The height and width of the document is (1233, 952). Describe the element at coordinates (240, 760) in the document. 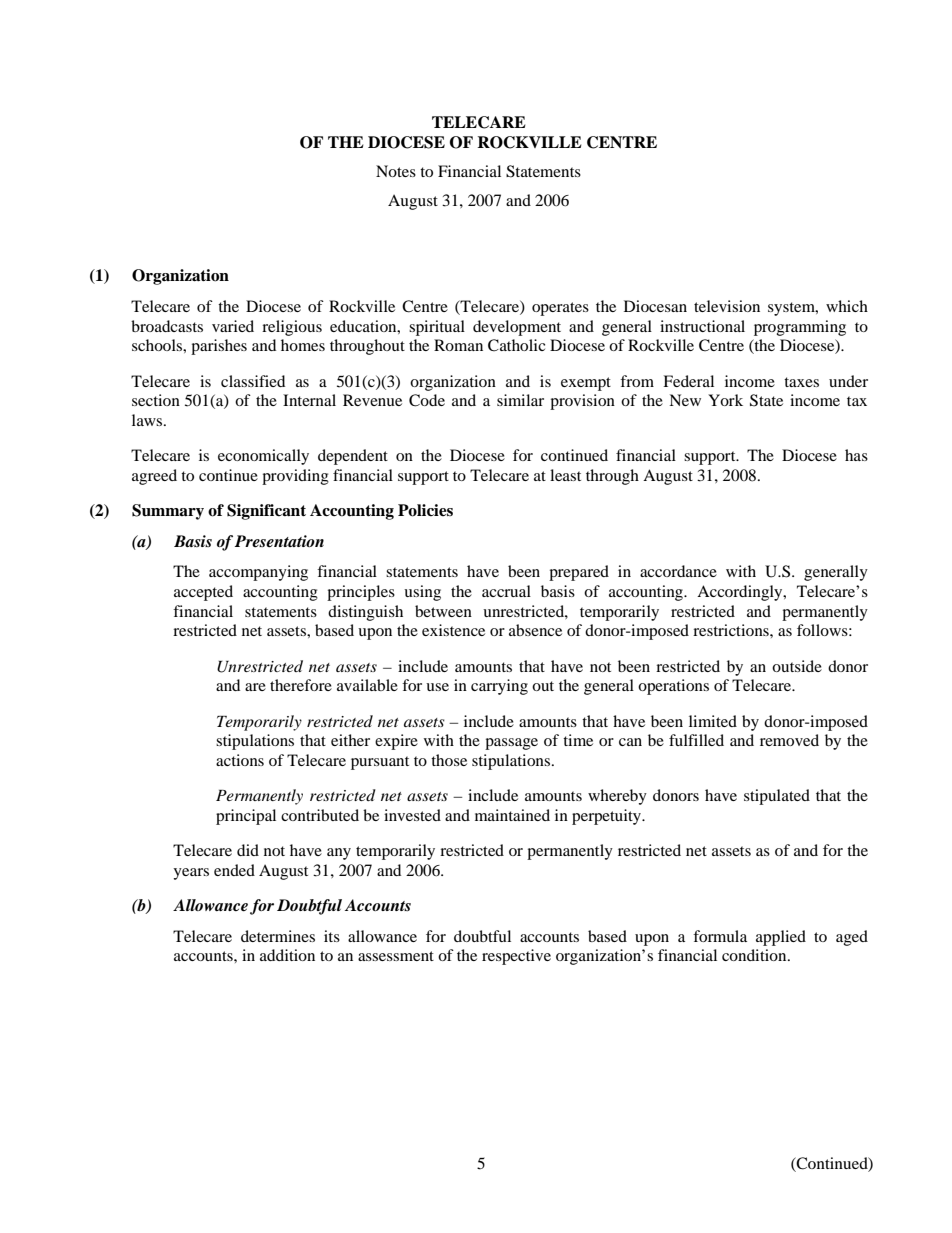

I see `actions` at that location.
